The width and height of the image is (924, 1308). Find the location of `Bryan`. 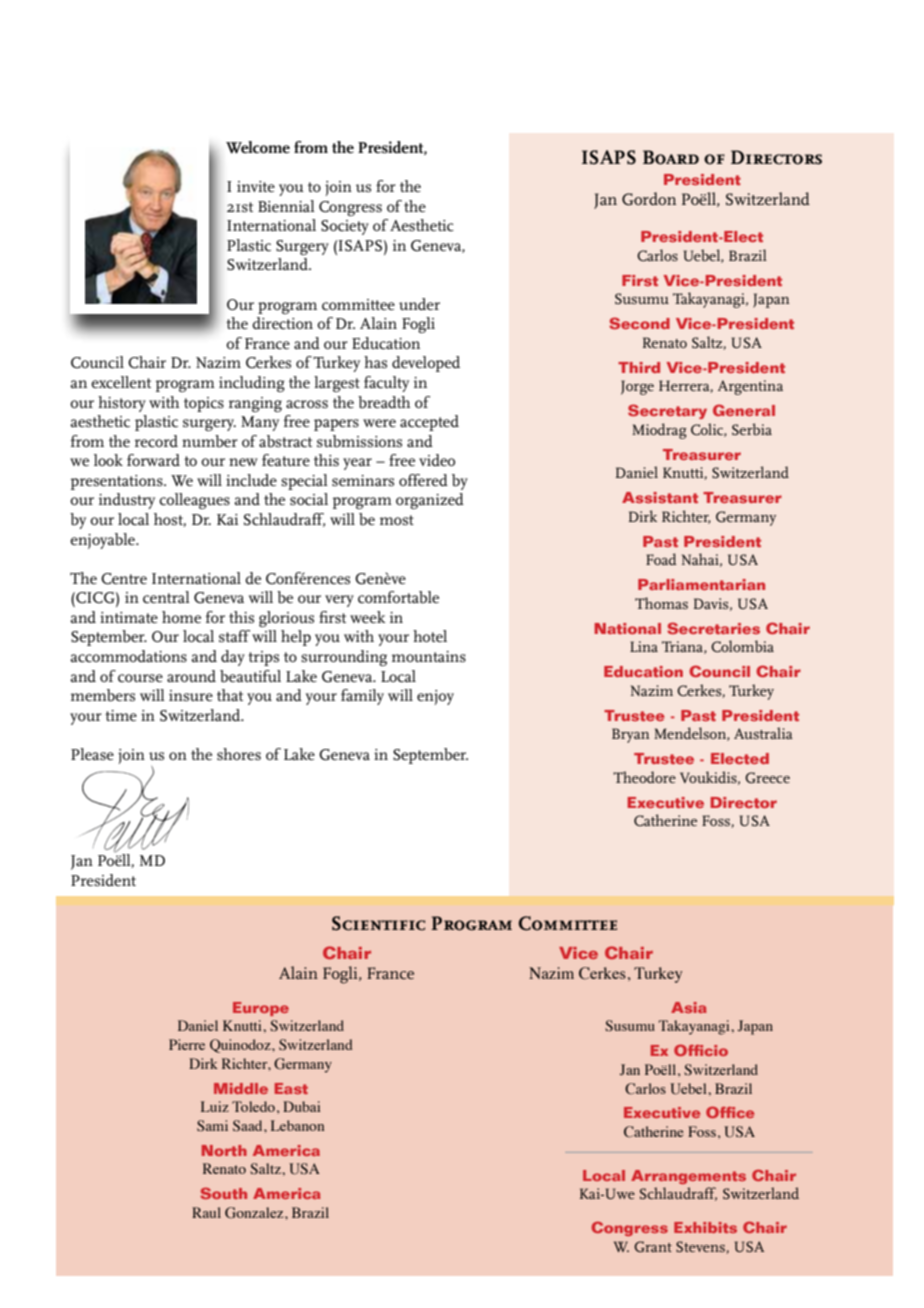

Bryan is located at coordinates (631, 735).
